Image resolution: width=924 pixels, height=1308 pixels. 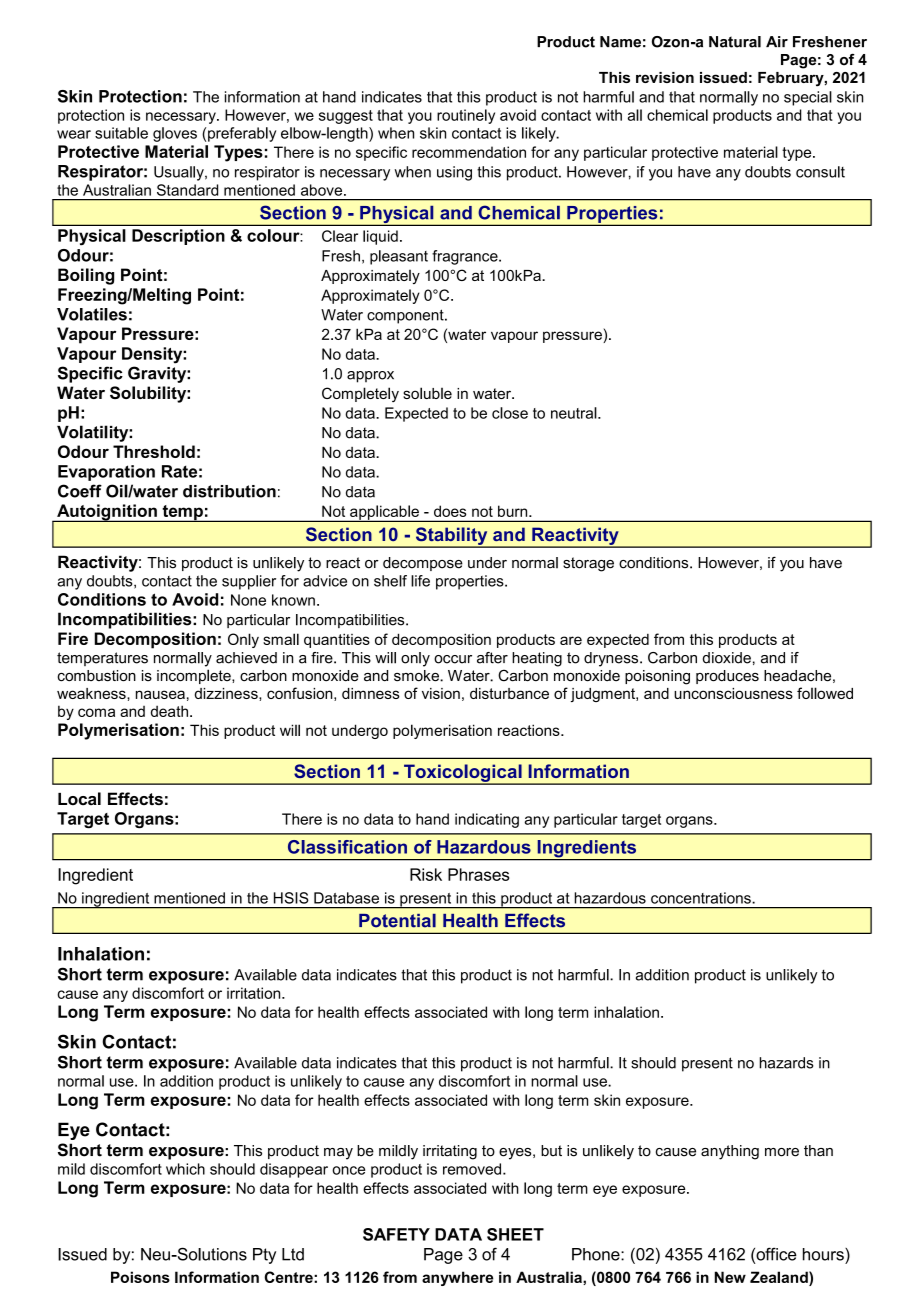 I want to click on New, so click(x=730, y=1277).
